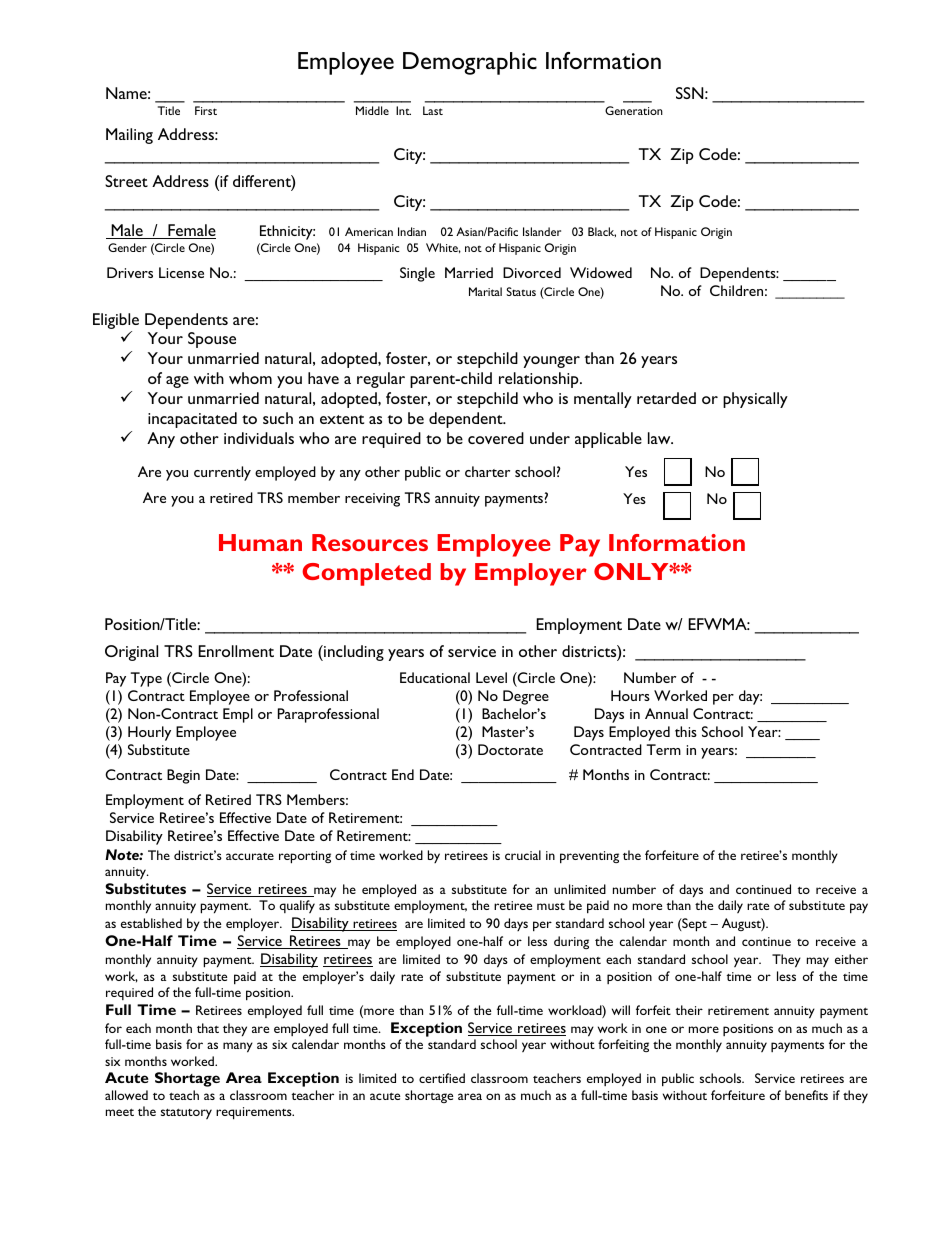  I want to click on First, so click(206, 110).
